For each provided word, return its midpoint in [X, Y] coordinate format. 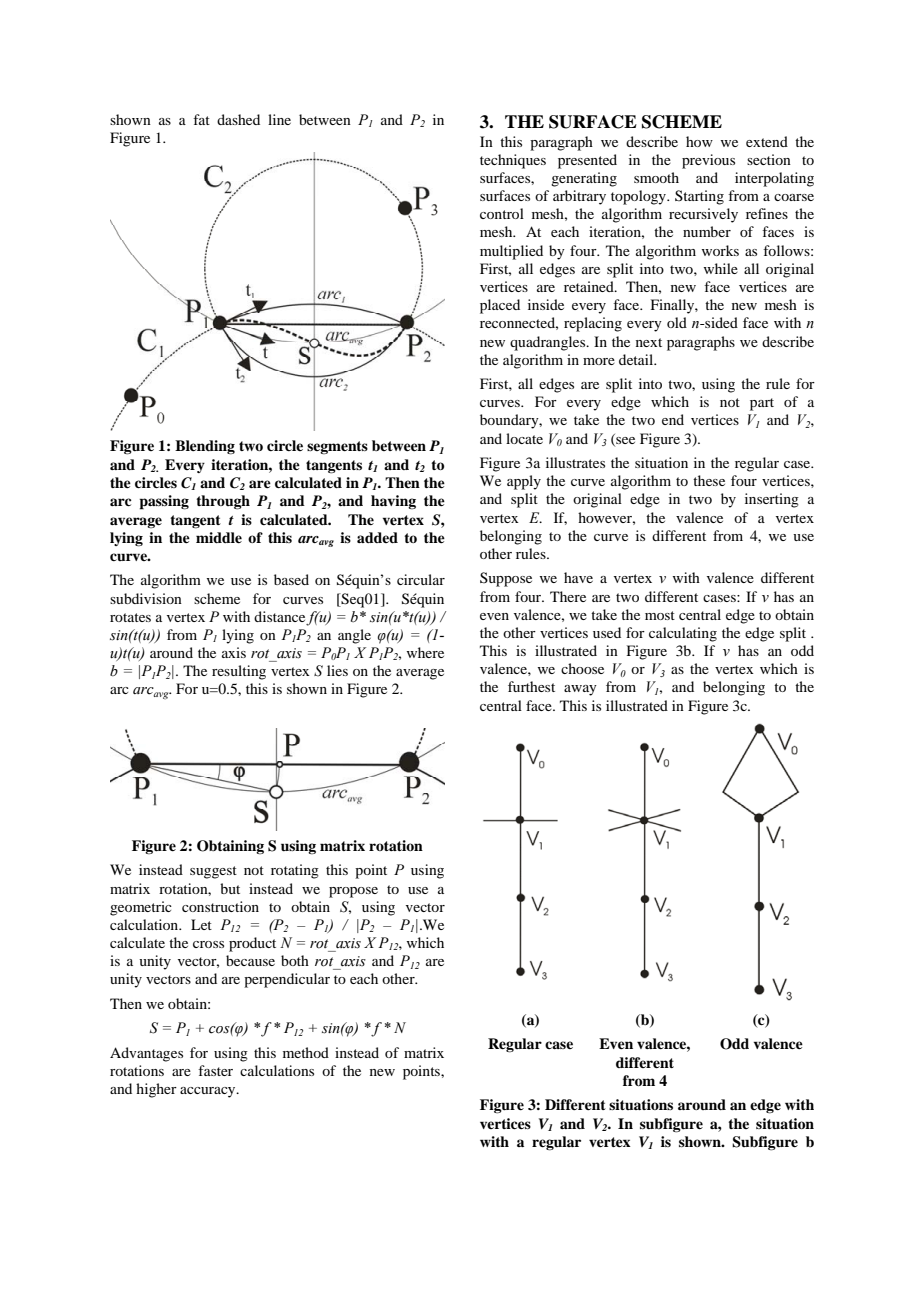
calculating [683, 634]
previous [708, 161]
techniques [513, 161]
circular [421, 579]
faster [215, 1070]
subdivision [146, 598]
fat [201, 119]
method [306, 1052]
